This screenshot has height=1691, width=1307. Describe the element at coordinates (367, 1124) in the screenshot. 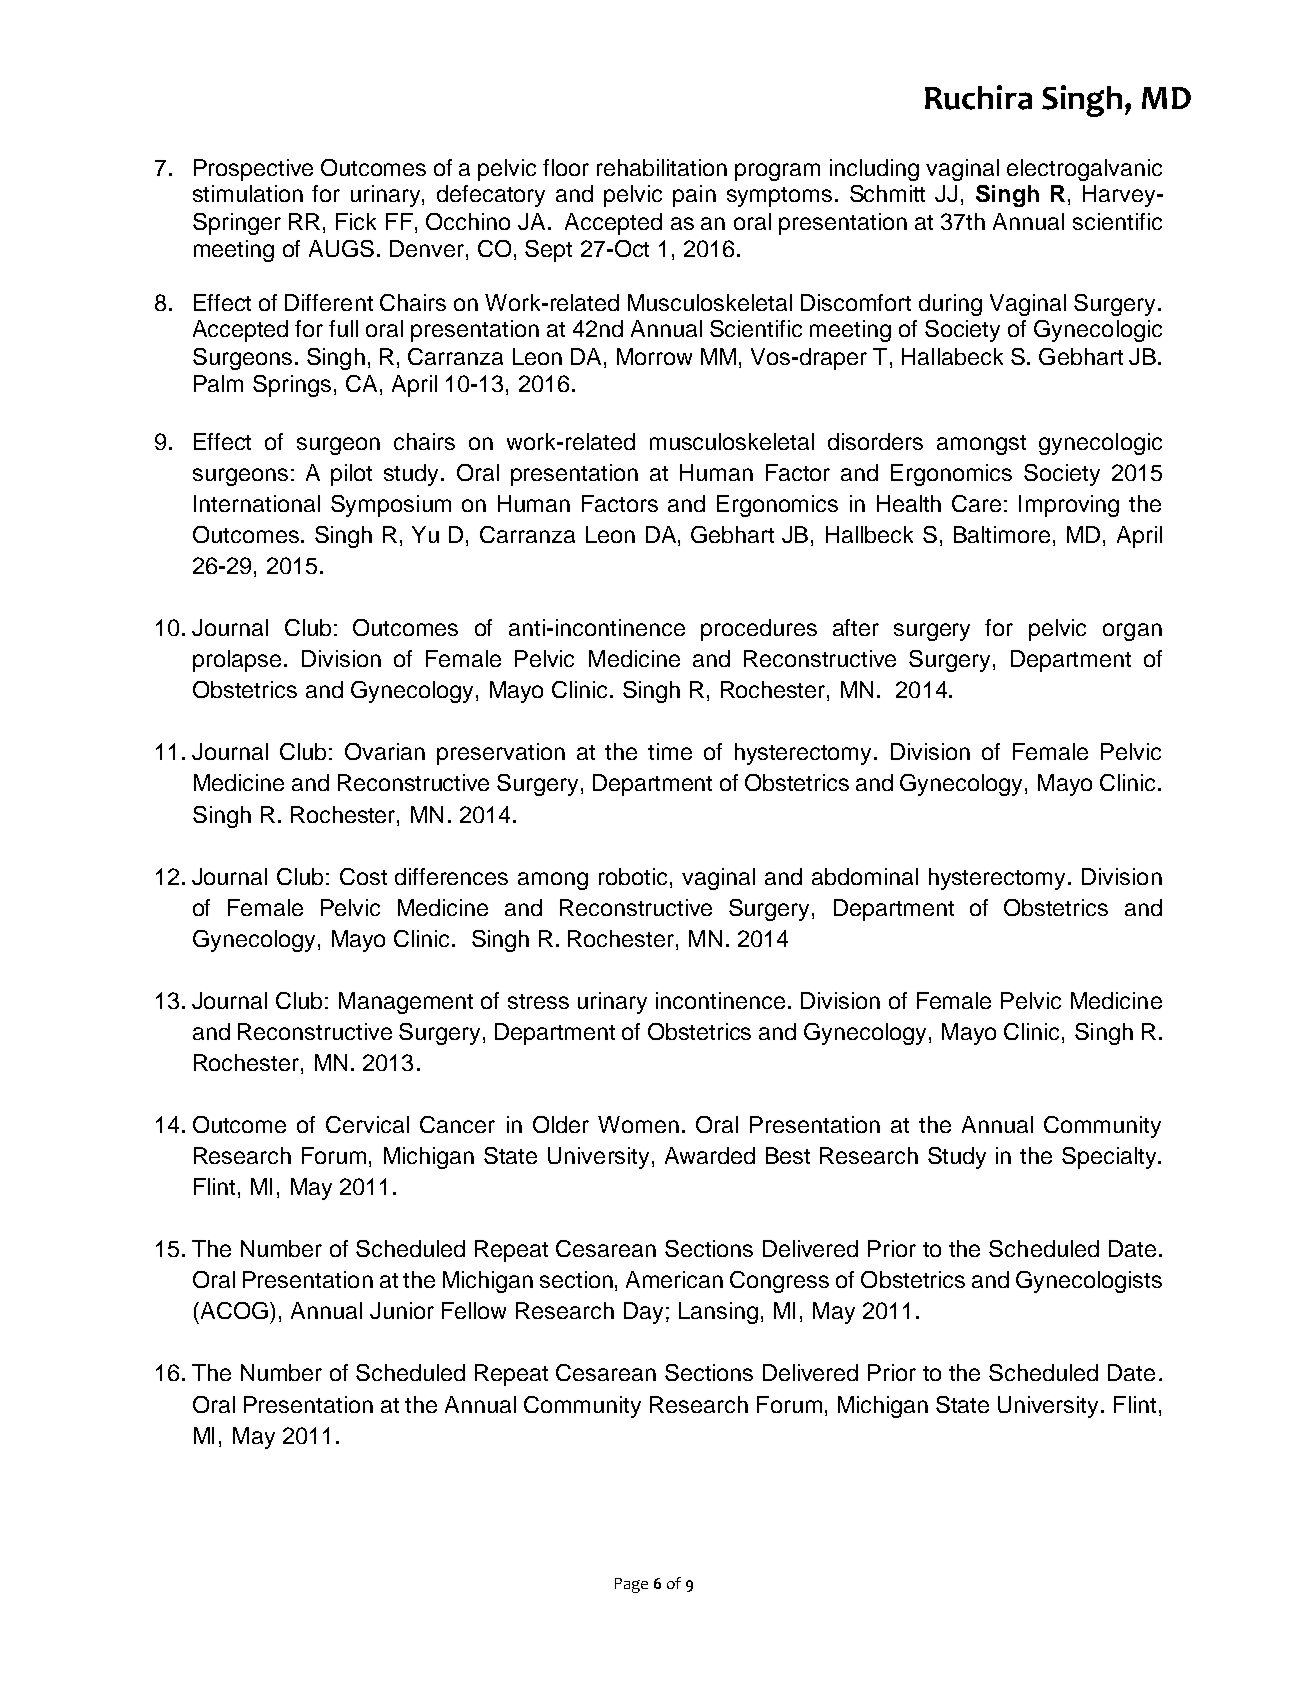

I see `Cervical` at that location.
